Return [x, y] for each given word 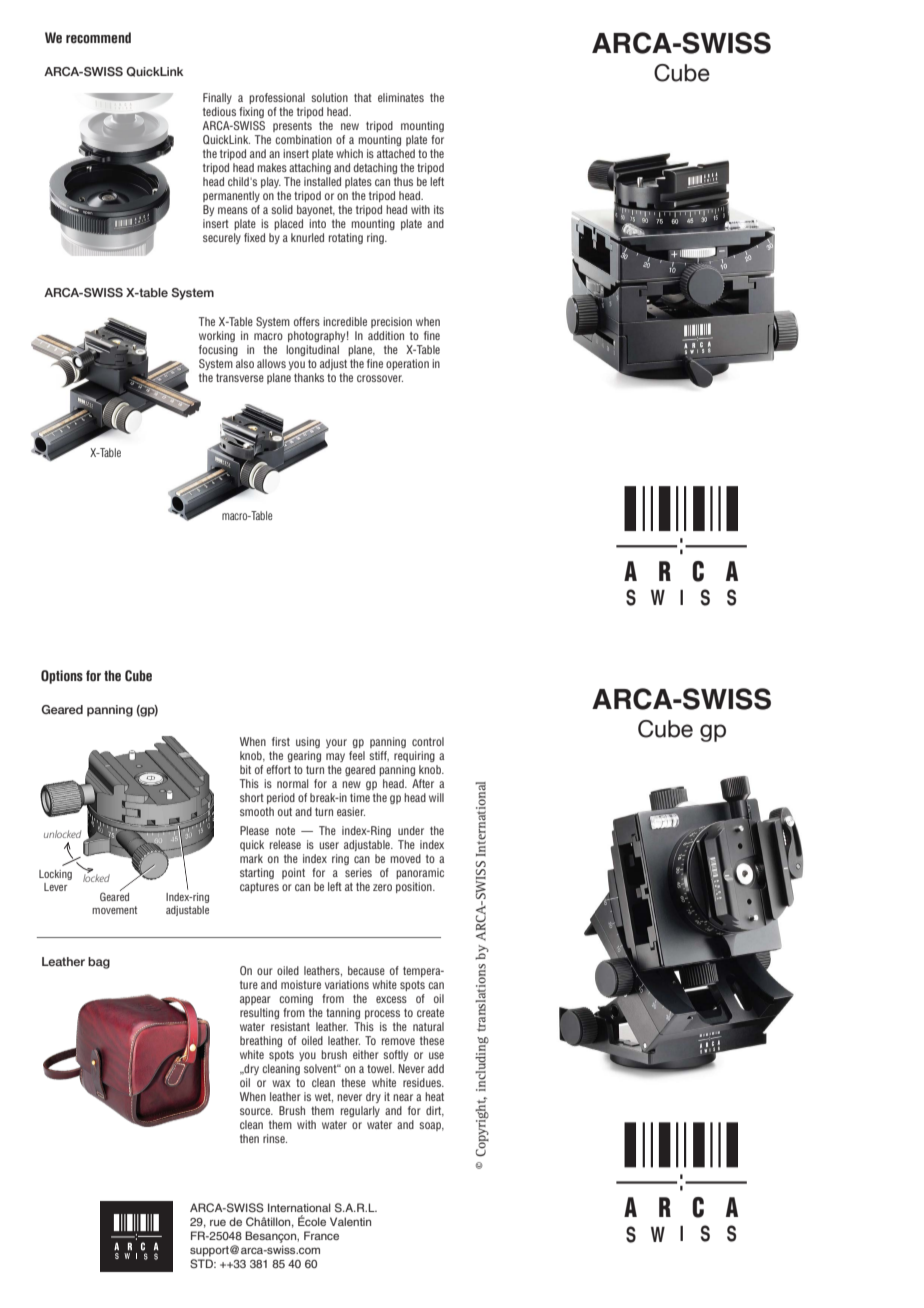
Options [62, 677]
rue [218, 1223]
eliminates [401, 97]
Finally [217, 98]
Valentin [350, 1221]
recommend [98, 37]
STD [202, 1263]
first [281, 741]
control [428, 741]
